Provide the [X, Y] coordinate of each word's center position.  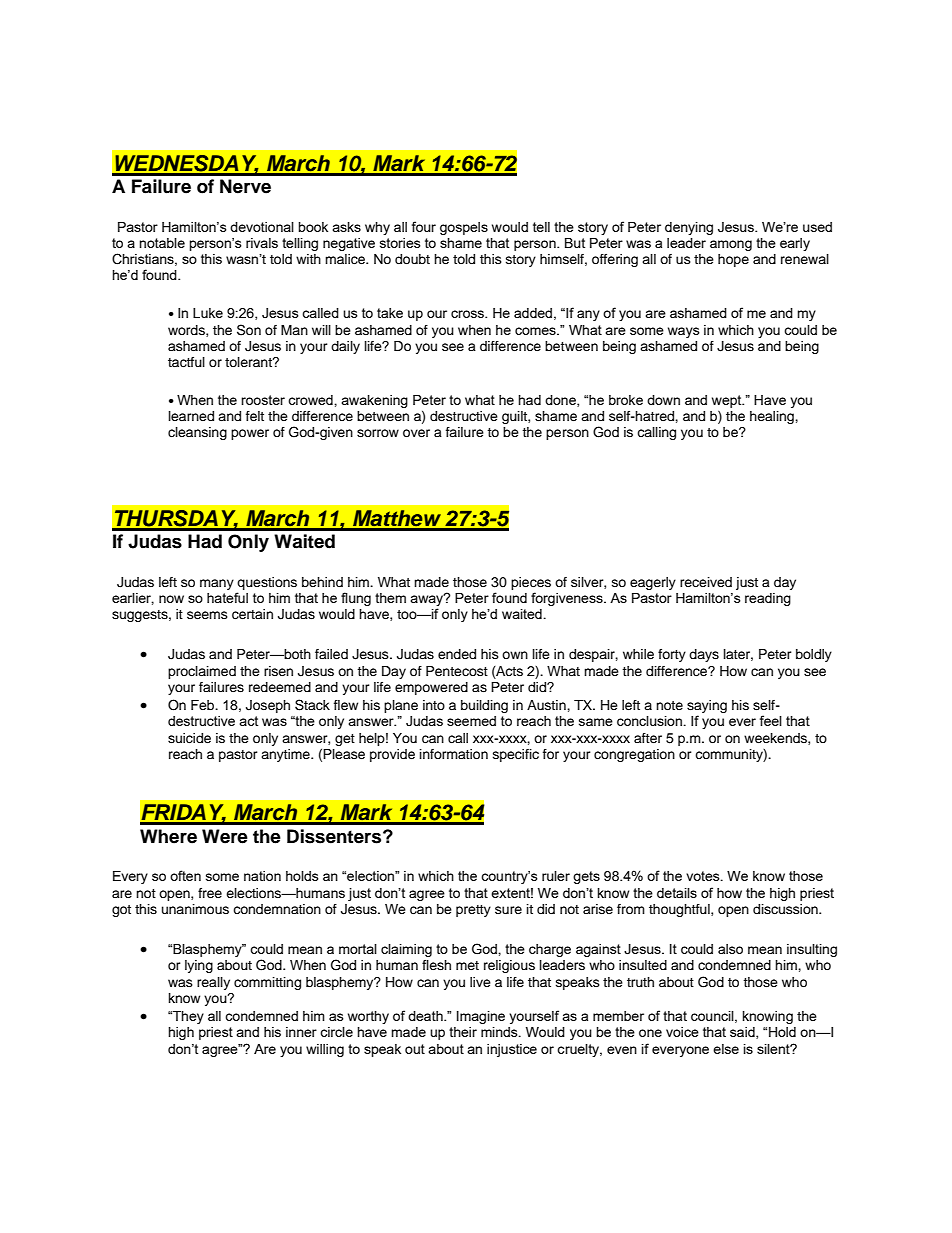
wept [728, 401]
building [484, 706]
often [185, 875]
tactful [186, 362]
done [561, 401]
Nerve [245, 186]
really [213, 983]
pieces [531, 583]
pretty [473, 911]
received [706, 582]
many [217, 584]
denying [689, 228]
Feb [204, 705]
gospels [464, 228]
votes [704, 876]
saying [707, 708]
